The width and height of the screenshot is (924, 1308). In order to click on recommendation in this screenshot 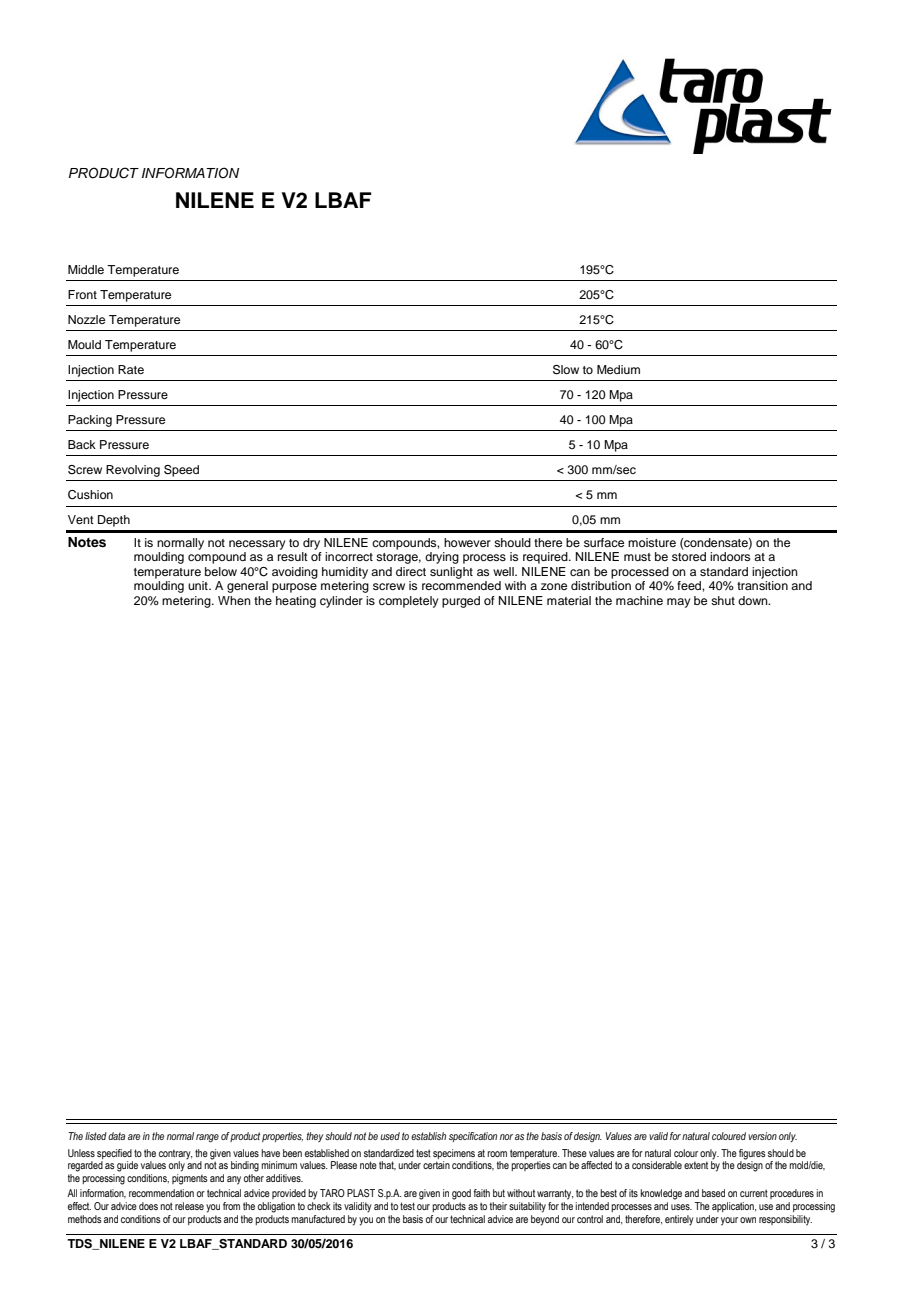, I will do `click(161, 1193)`.
